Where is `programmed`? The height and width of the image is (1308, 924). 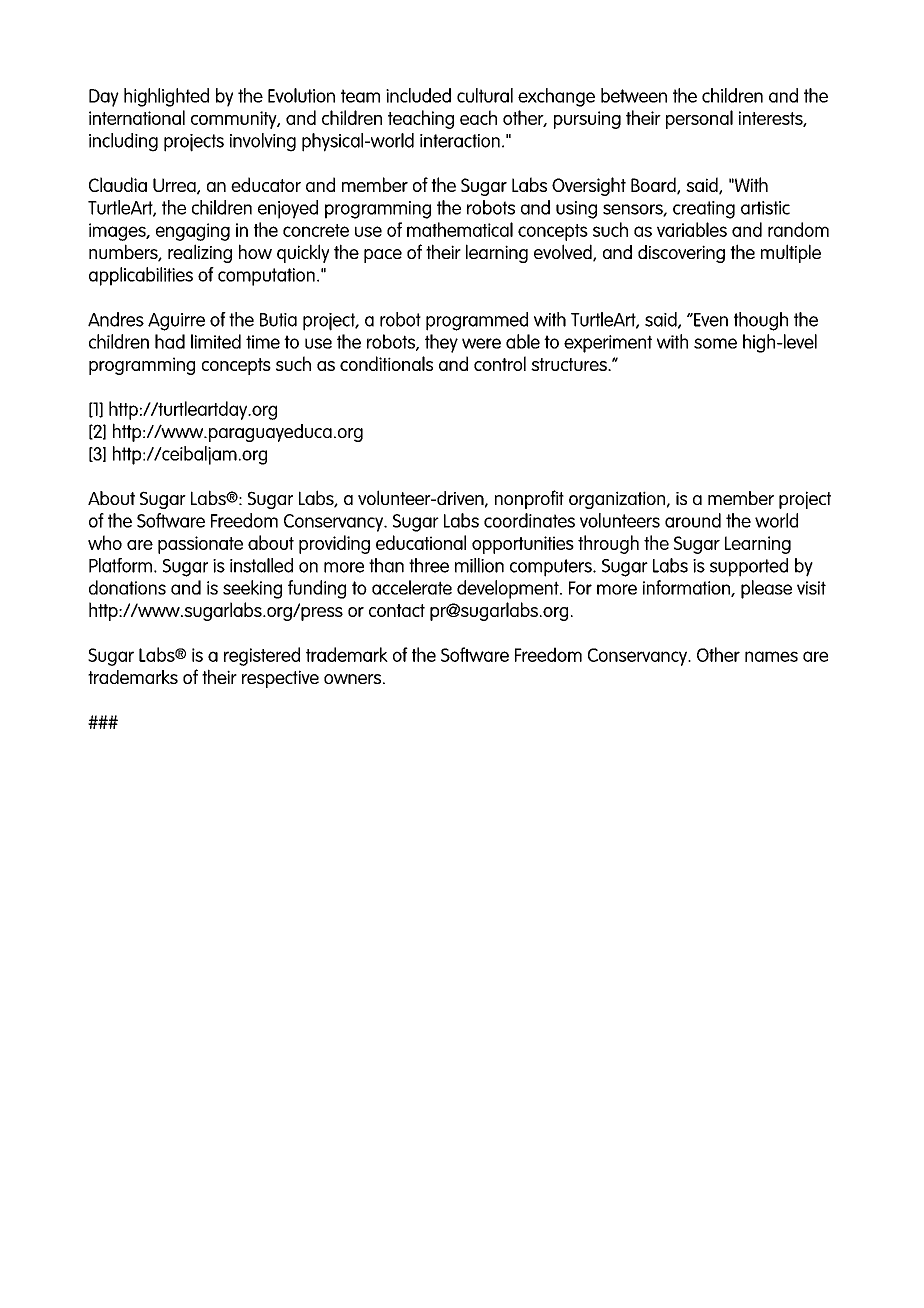
programmed is located at coordinates (477, 321).
